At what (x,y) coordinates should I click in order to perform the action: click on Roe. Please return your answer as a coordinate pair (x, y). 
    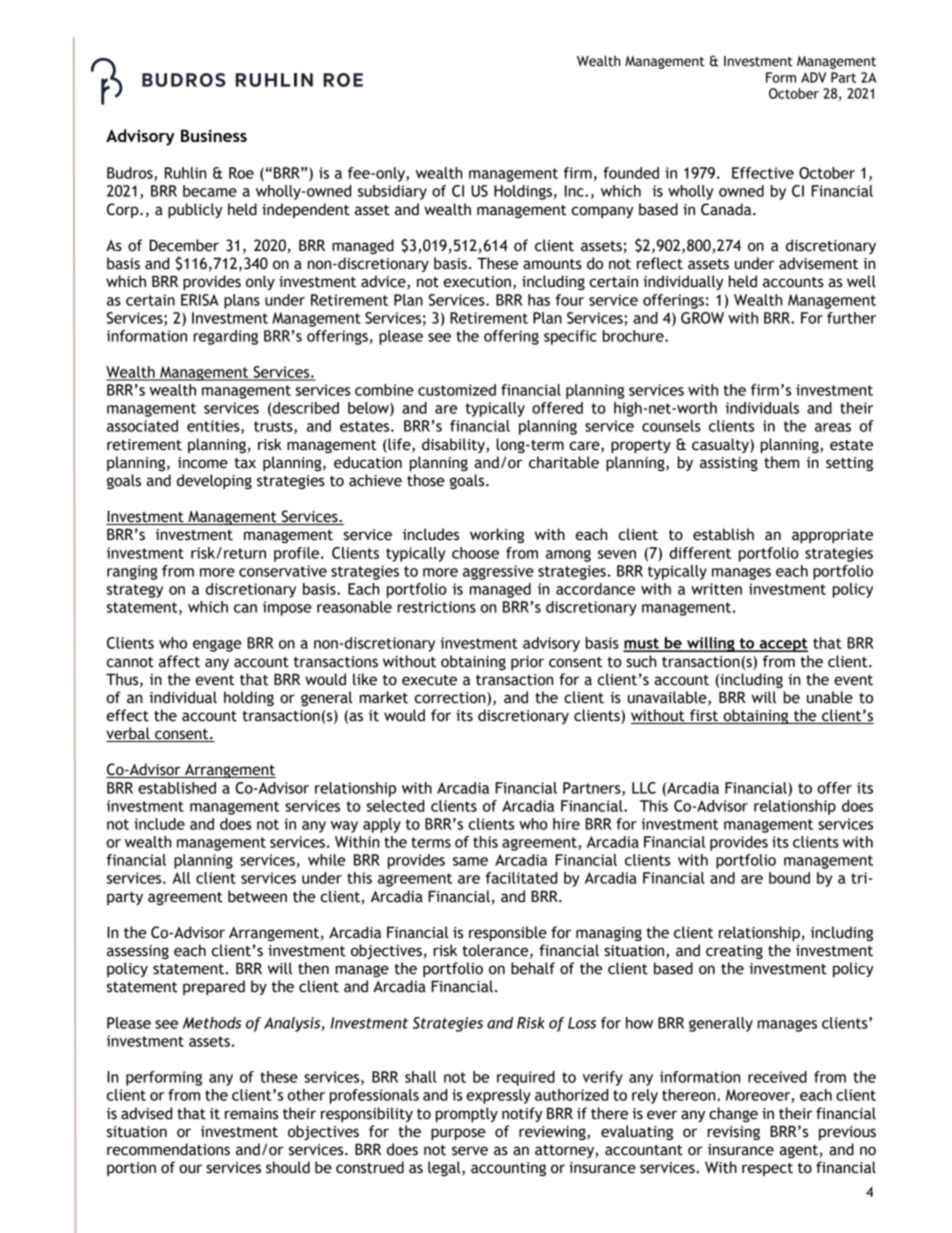
    Looking at the image, I should click on (241, 173).
